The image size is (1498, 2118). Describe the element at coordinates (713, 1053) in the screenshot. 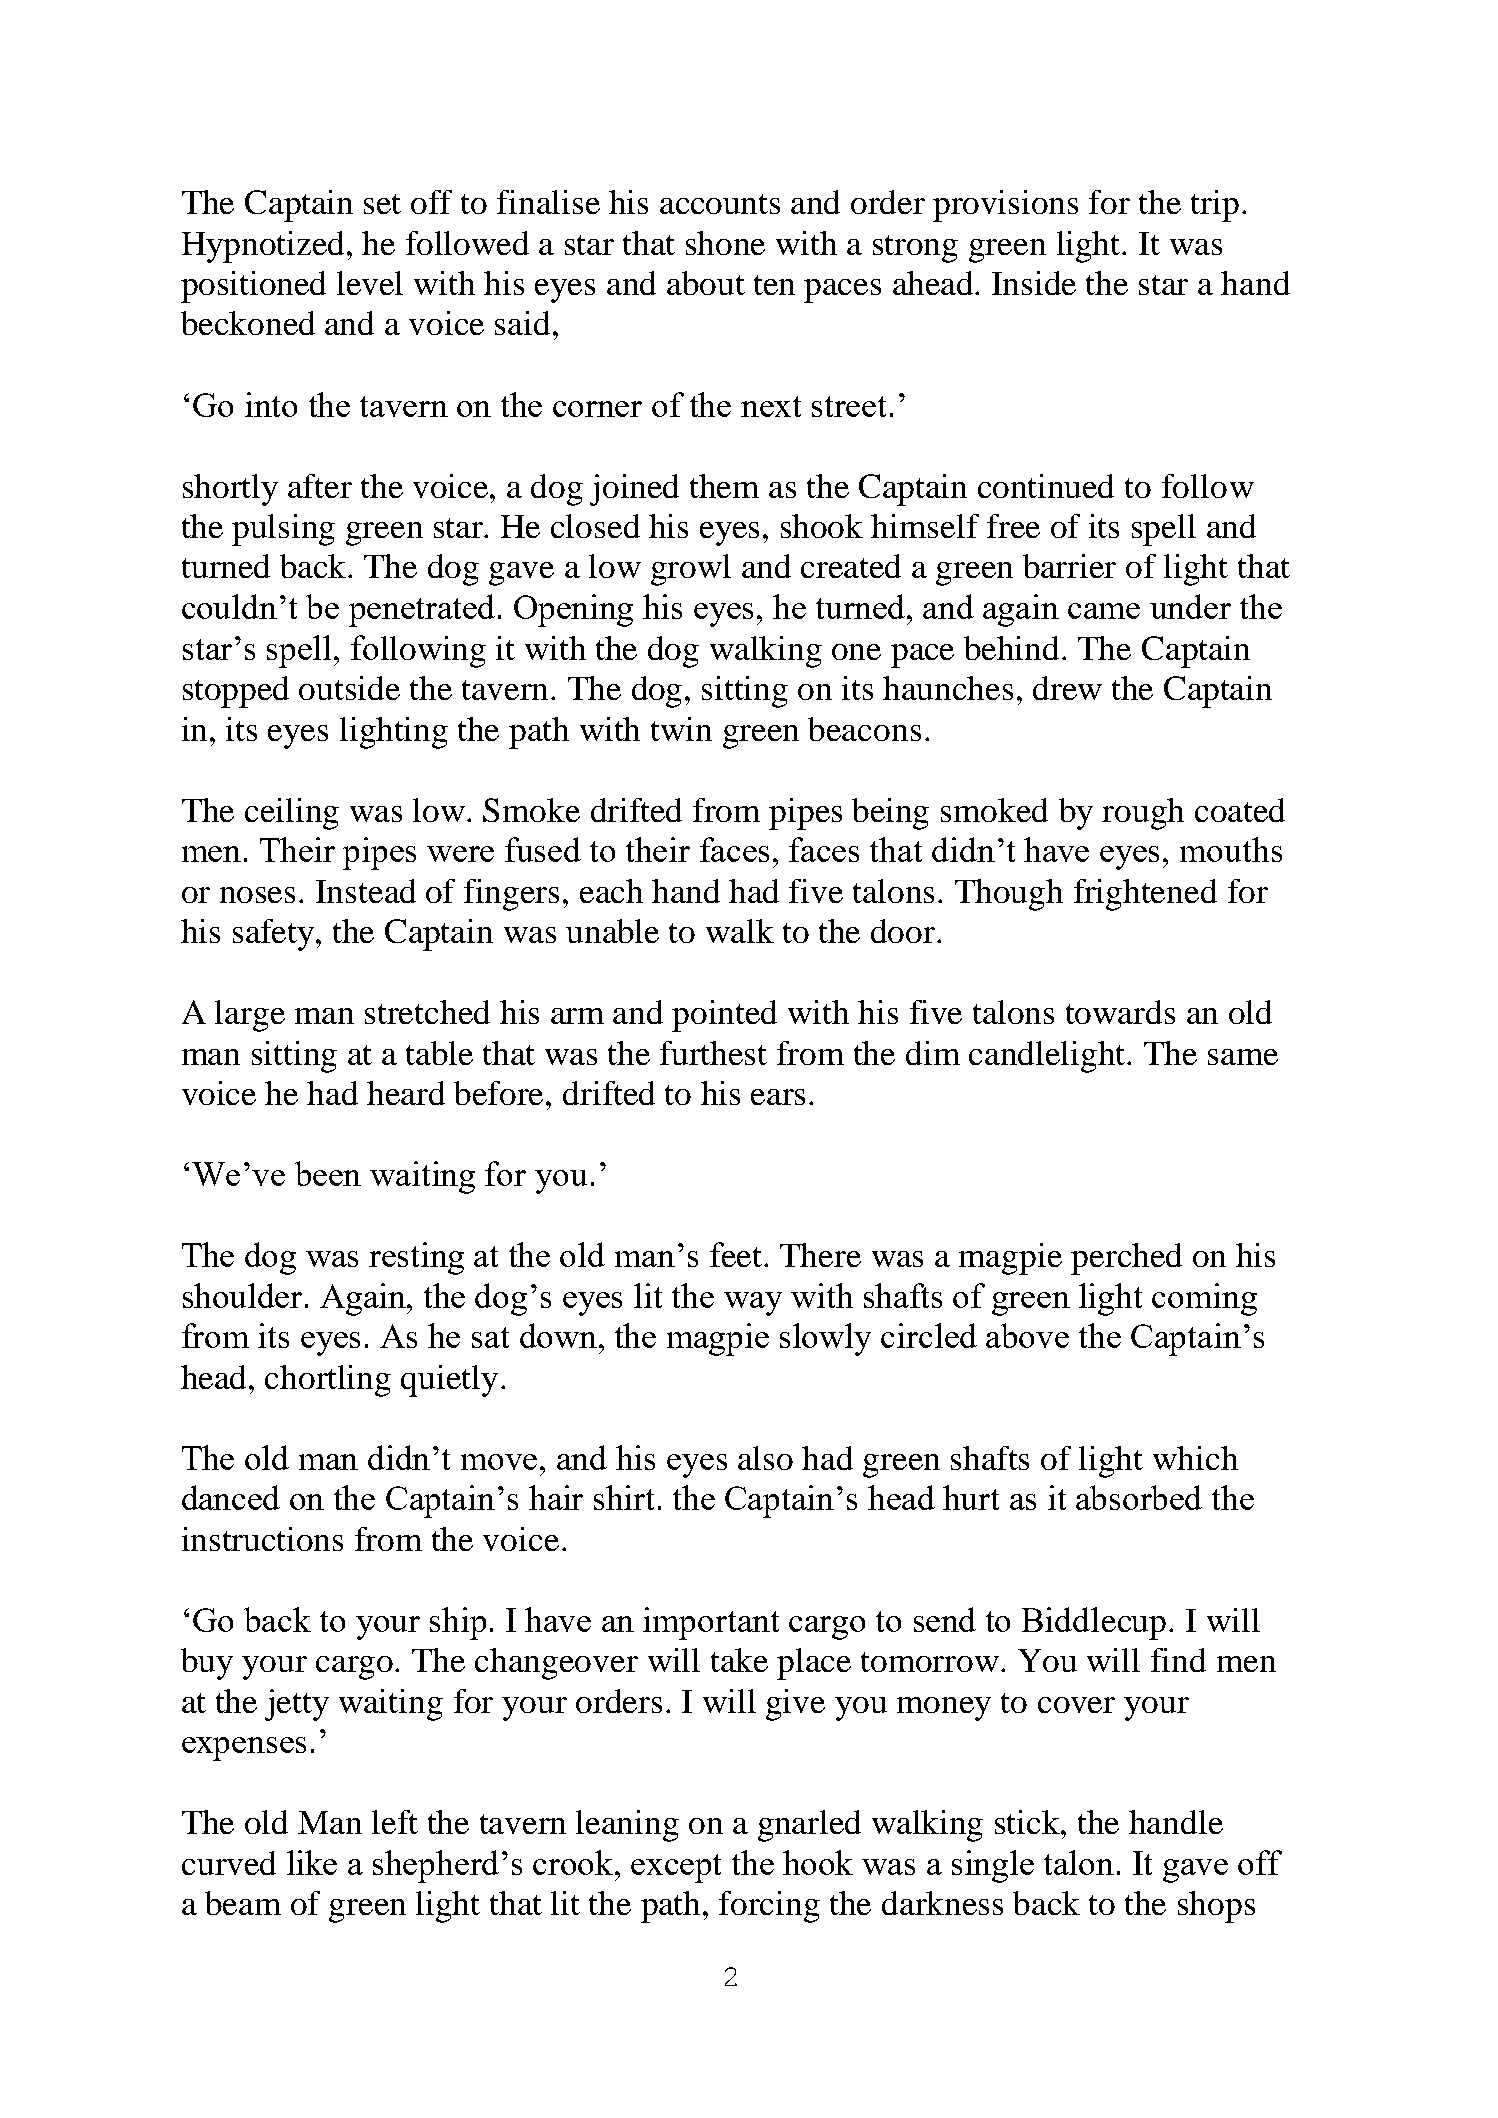

I see `furthest` at that location.
